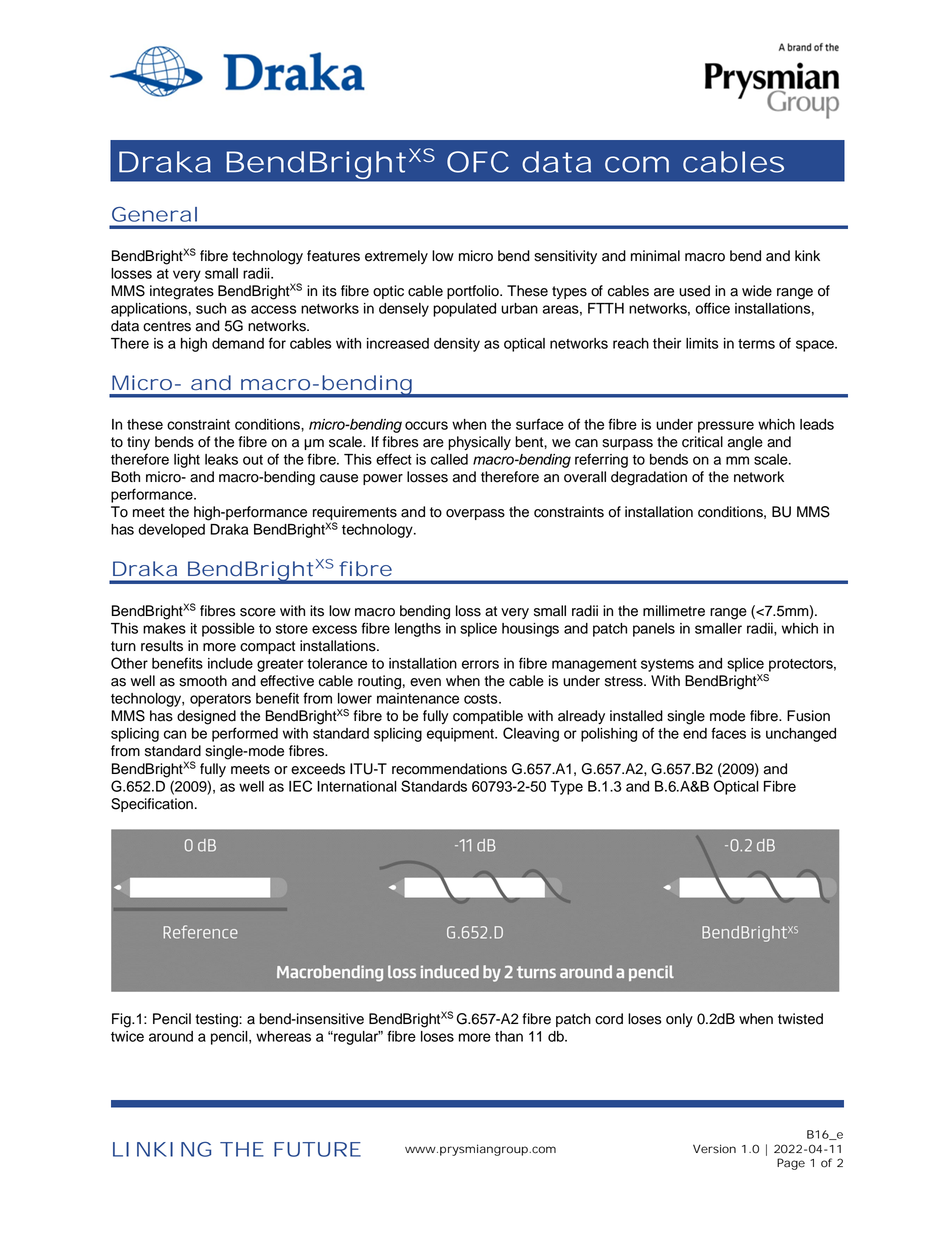 Image resolution: width=952 pixels, height=1233 pixels. What do you see at coordinates (679, 1020) in the page?
I see `only` at bounding box center [679, 1020].
